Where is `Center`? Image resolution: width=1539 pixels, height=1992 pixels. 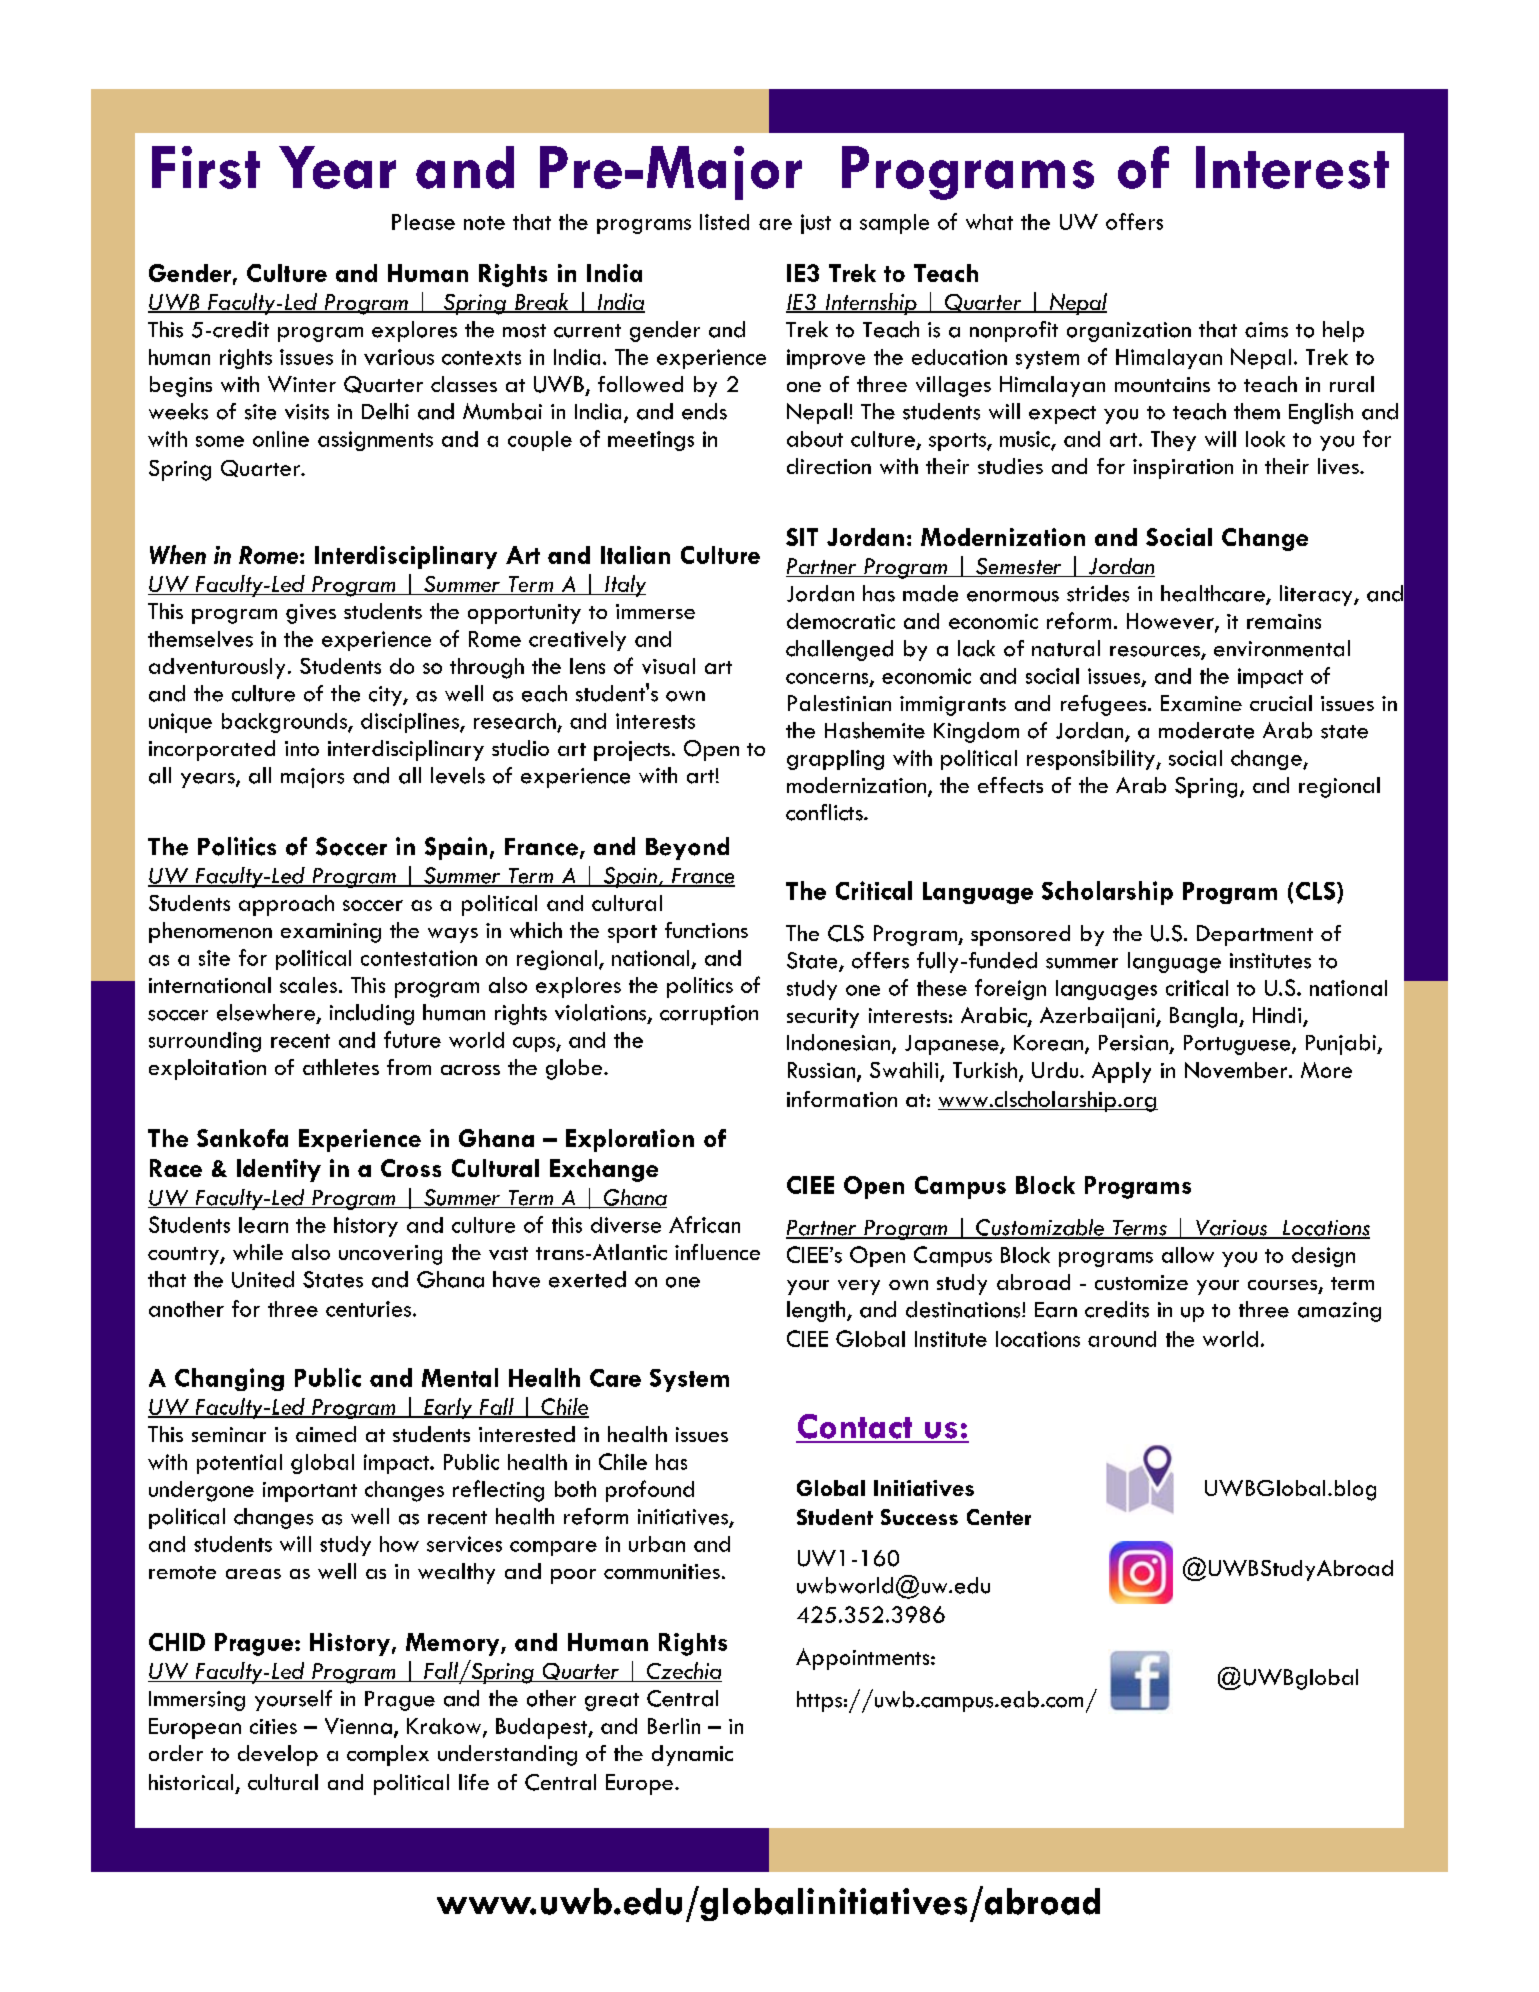 Center is located at coordinates (999, 1517).
